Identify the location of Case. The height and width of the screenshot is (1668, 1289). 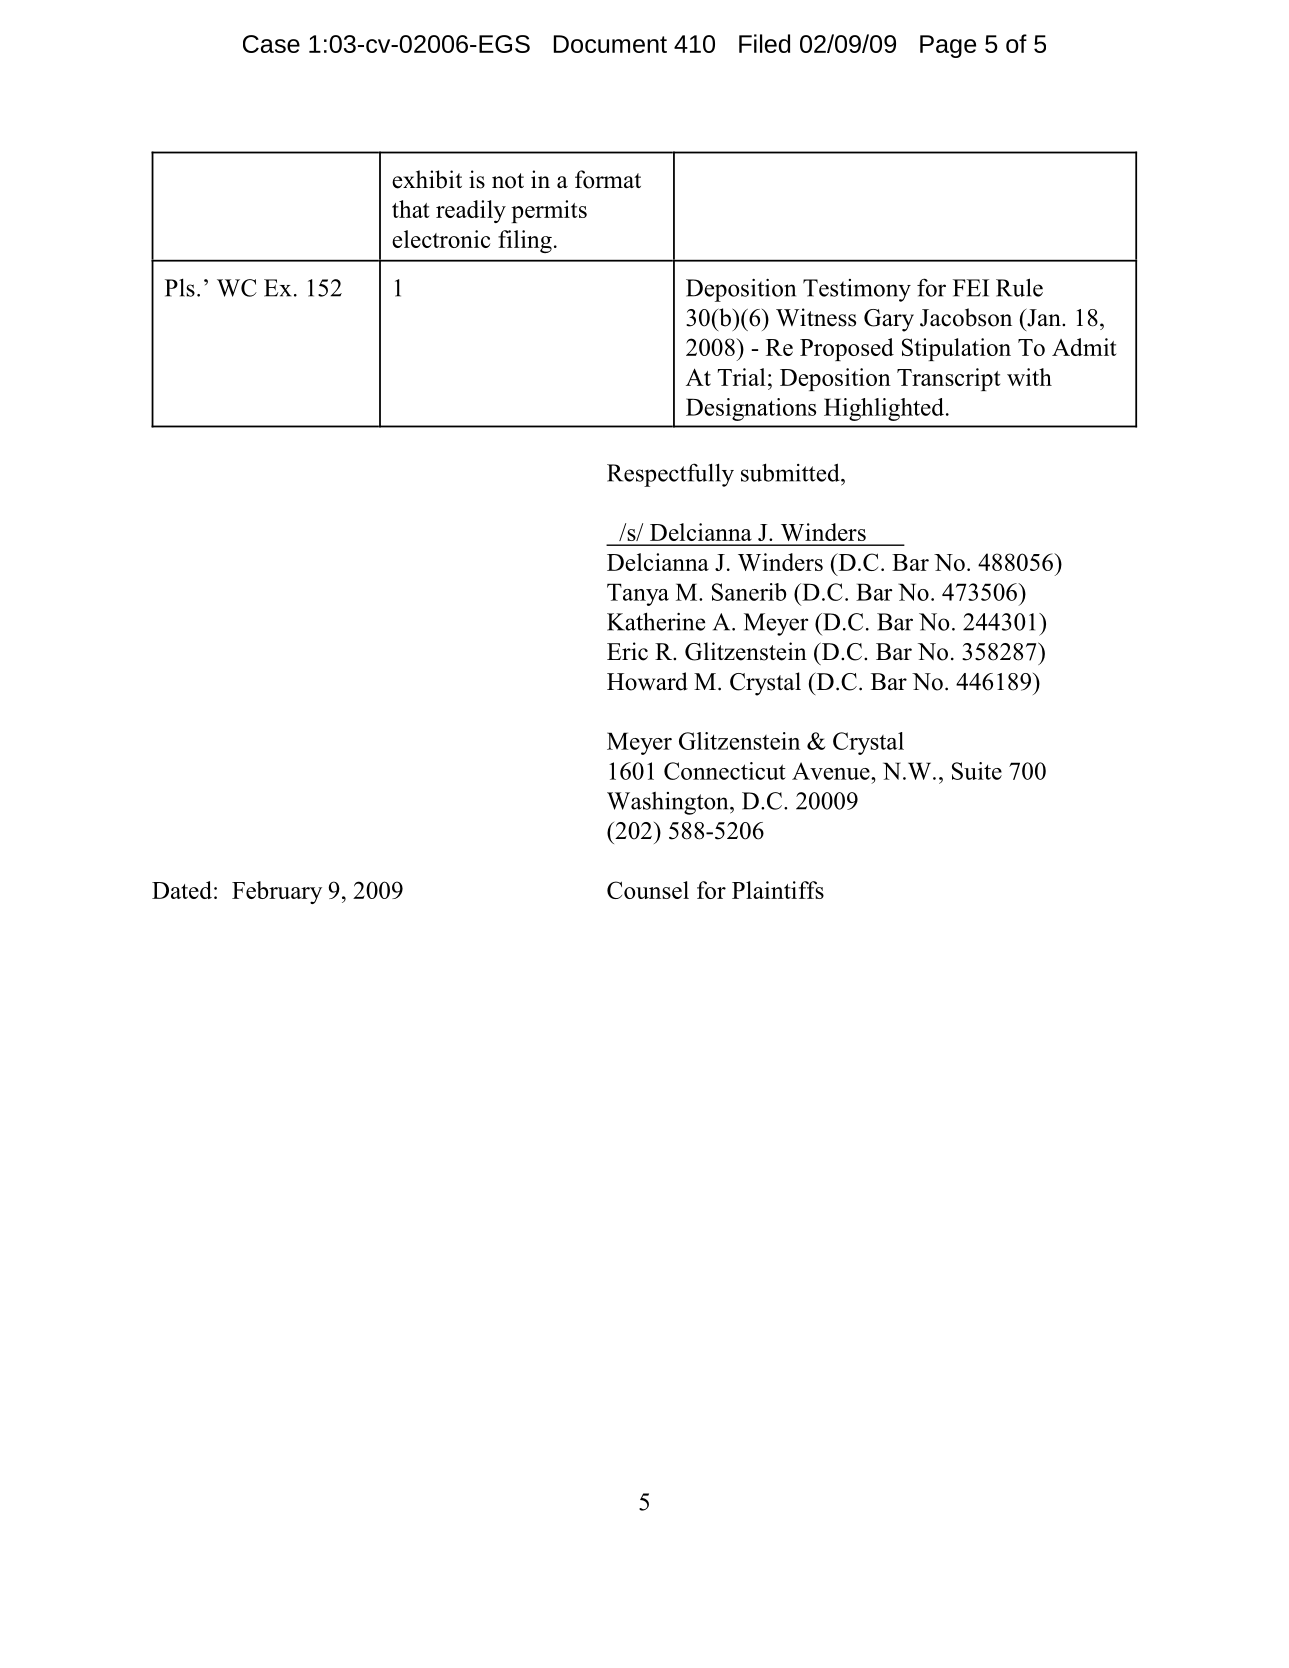
(271, 44).
